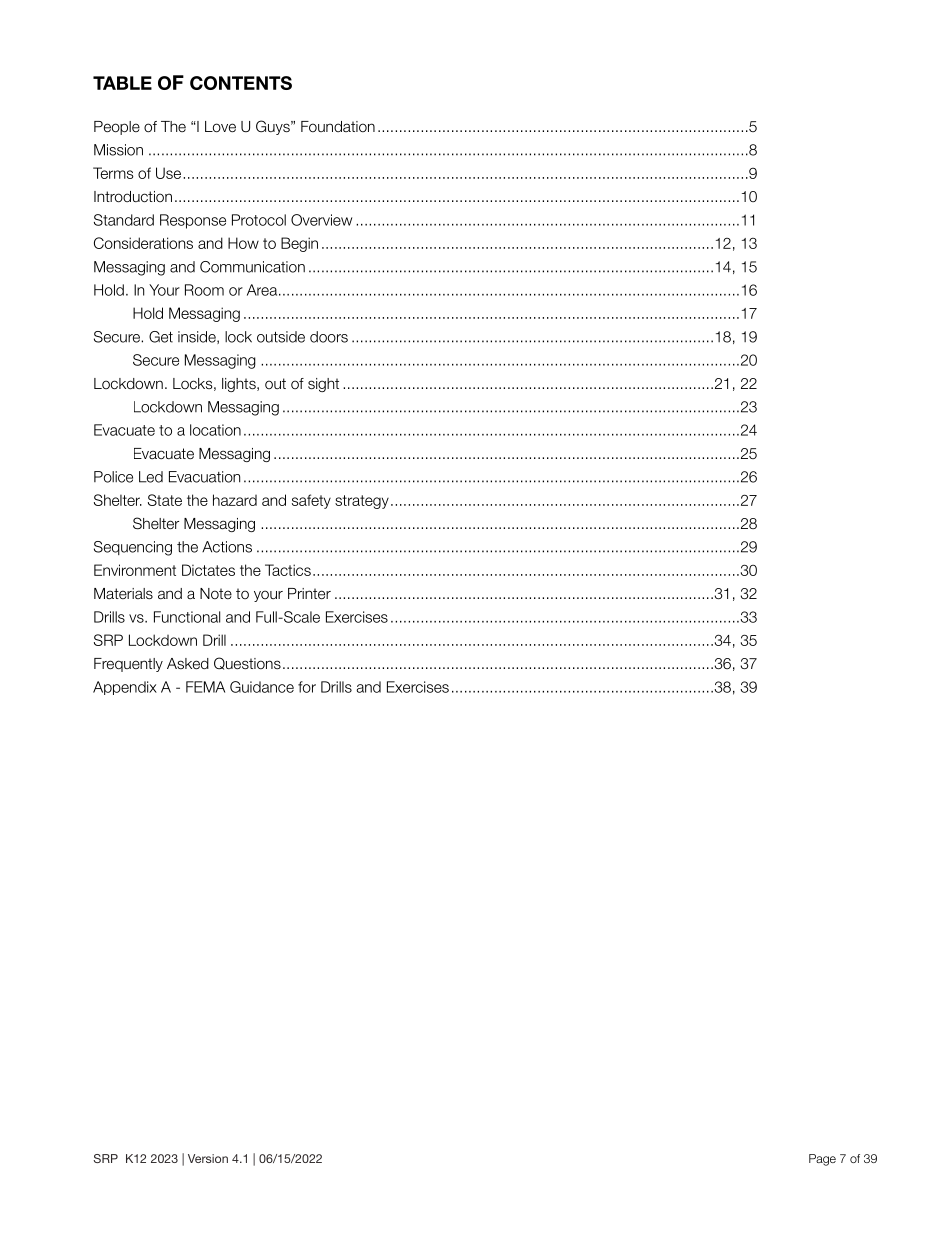  Describe the element at coordinates (309, 594) in the screenshot. I see `Printer` at that location.
